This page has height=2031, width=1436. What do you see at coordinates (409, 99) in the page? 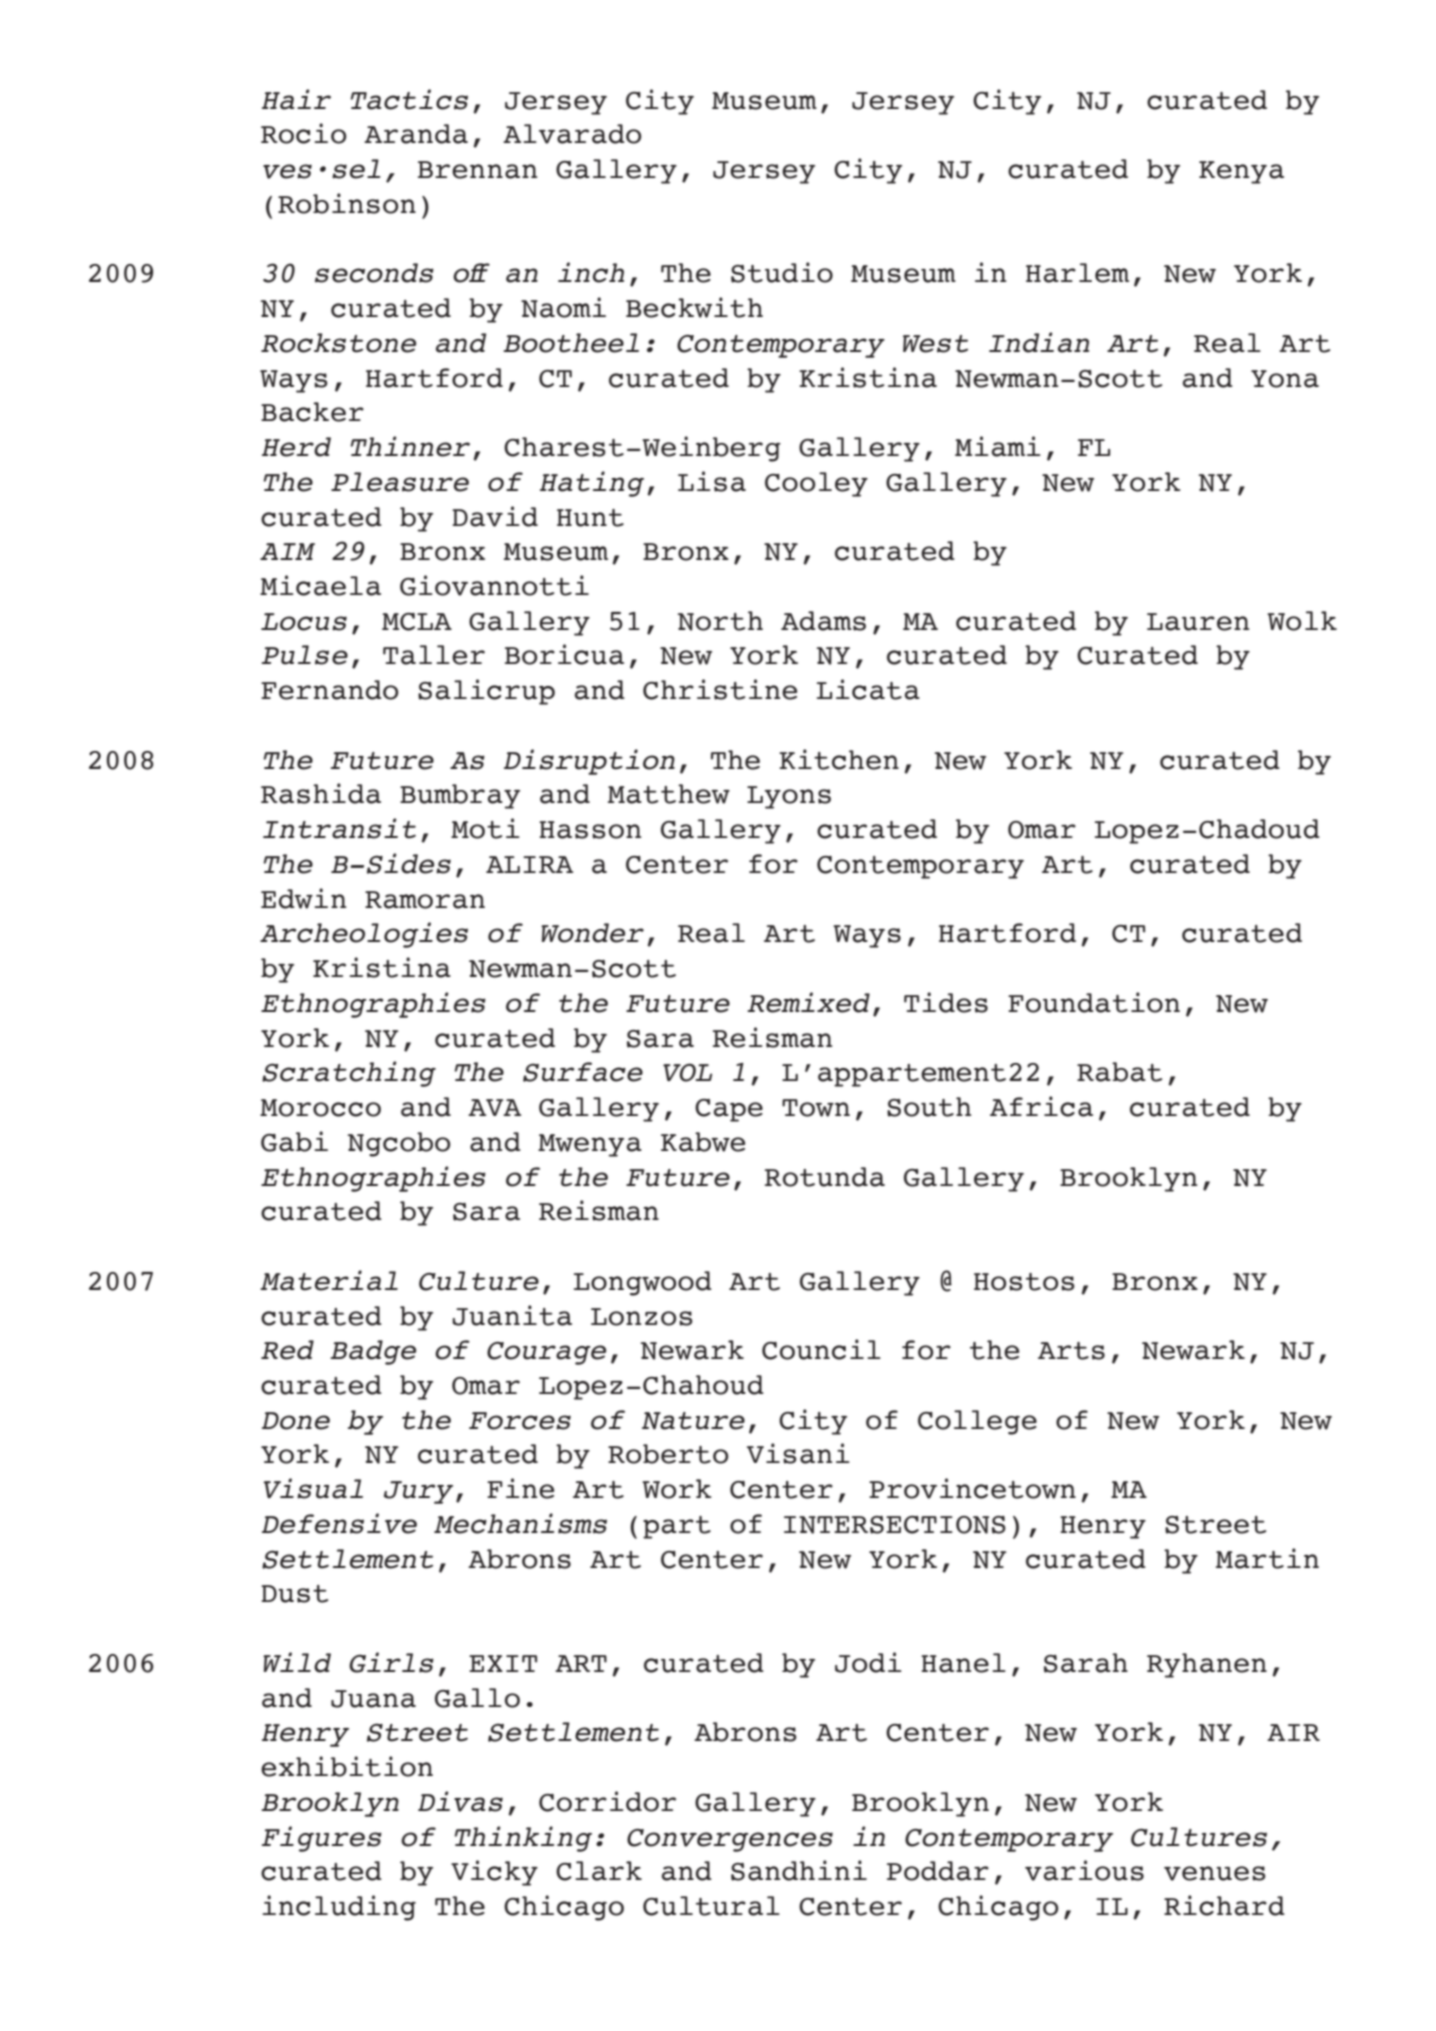
I see `Tactics` at bounding box center [409, 99].
